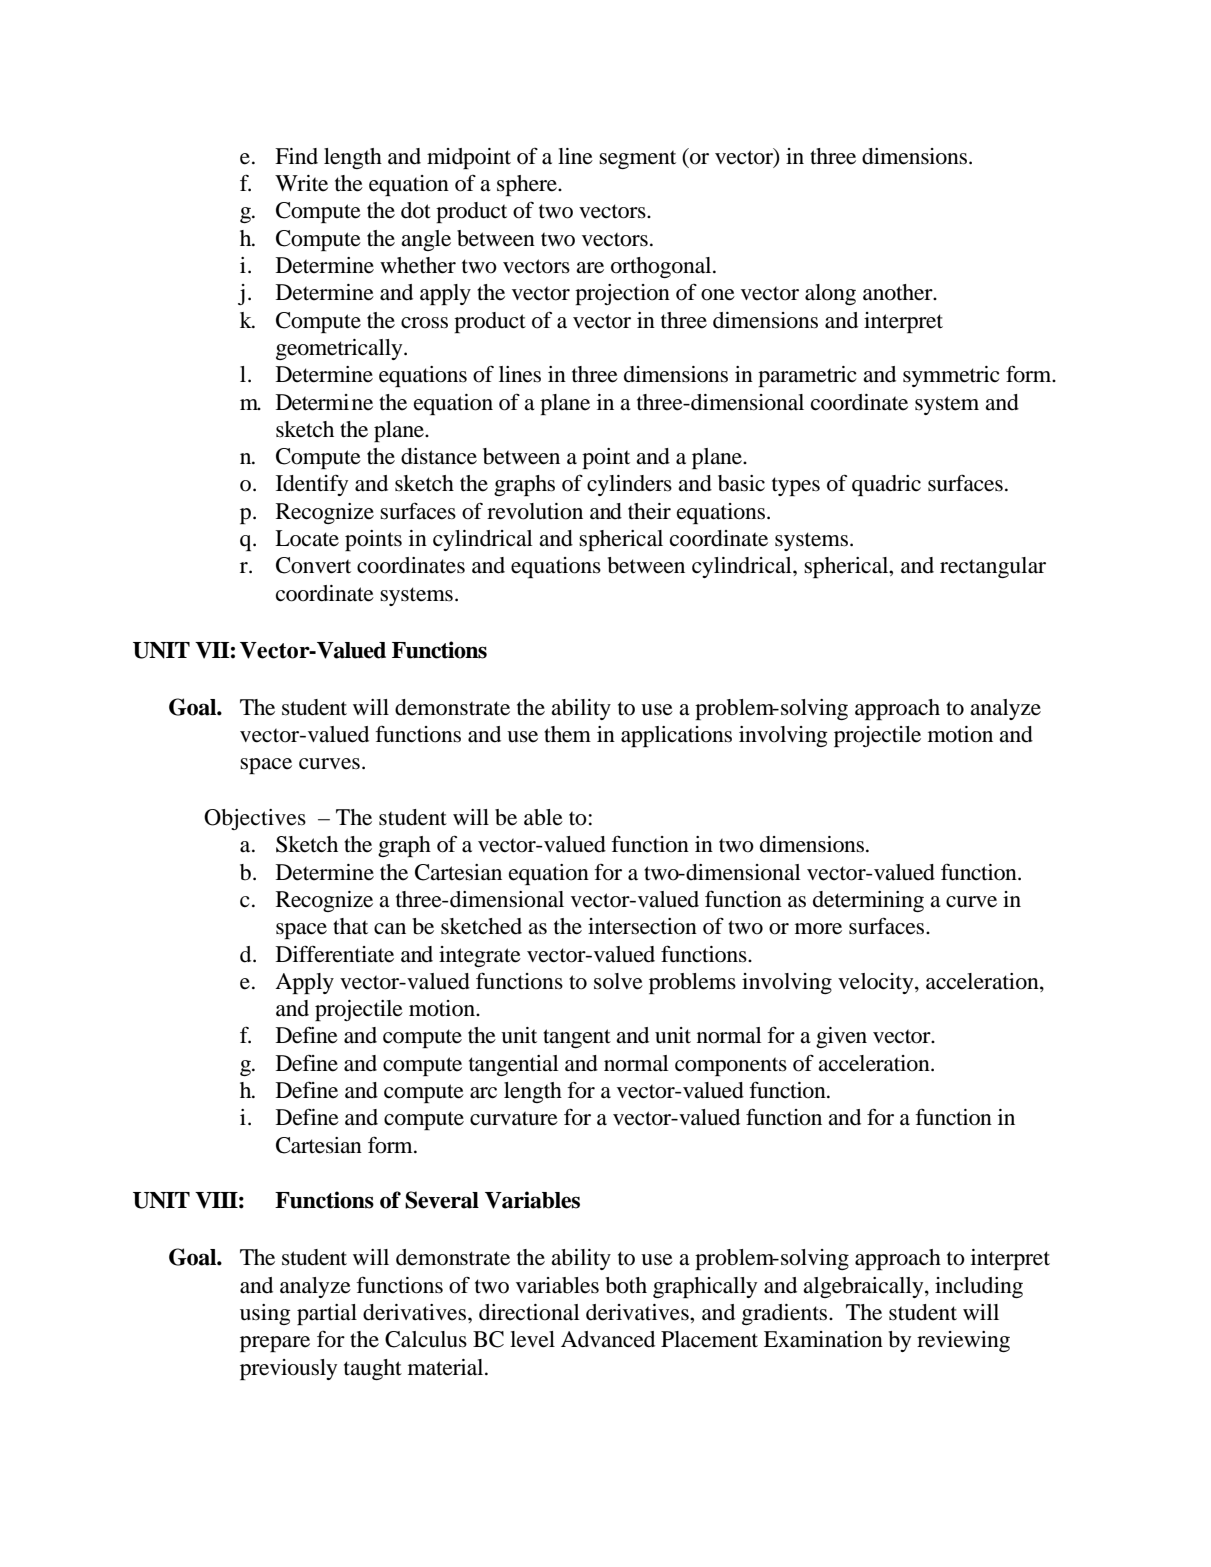  Describe the element at coordinates (877, 983) in the screenshot. I see `velocity` at that location.
